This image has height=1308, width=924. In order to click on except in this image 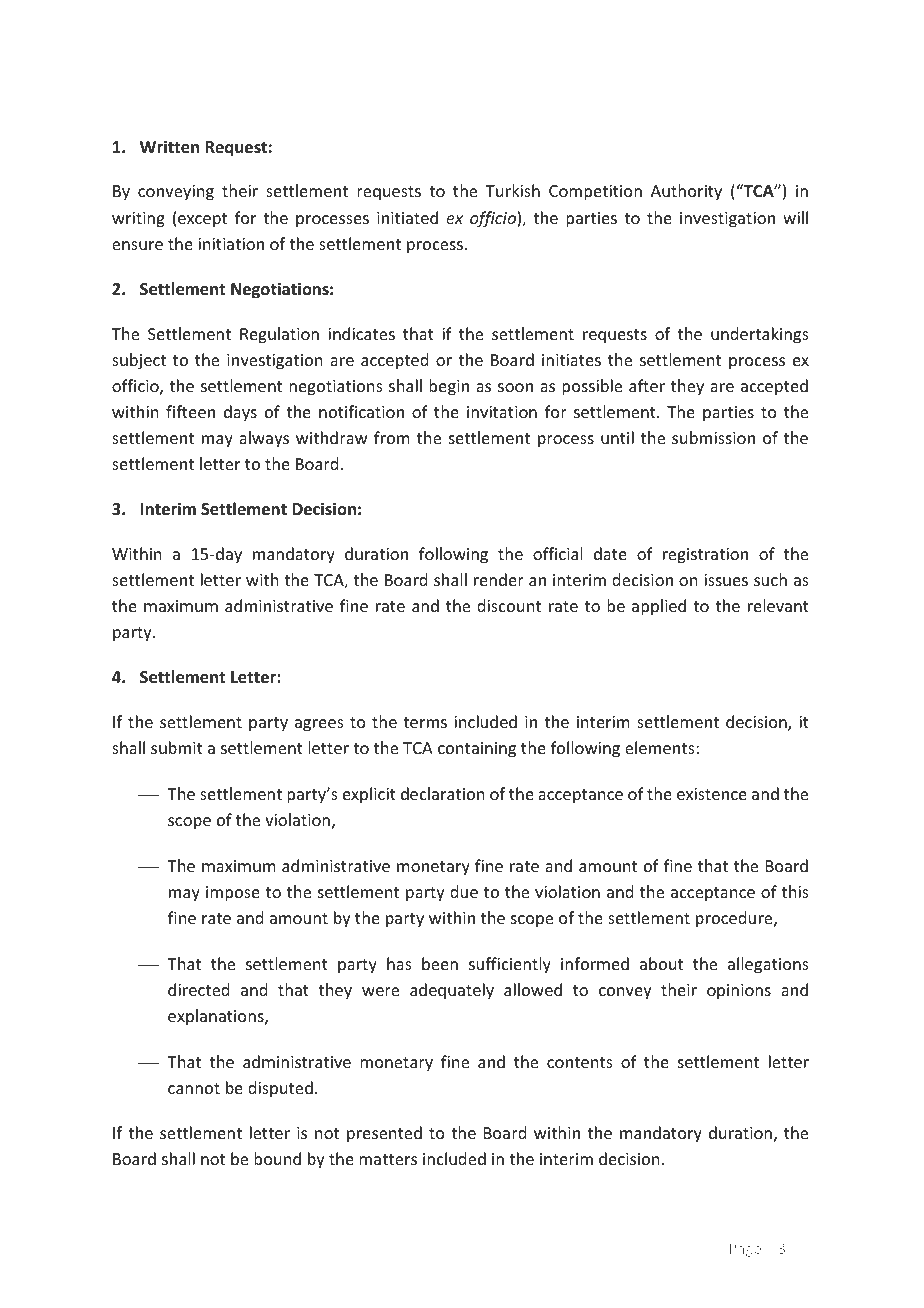, I will do `click(202, 220)`.
